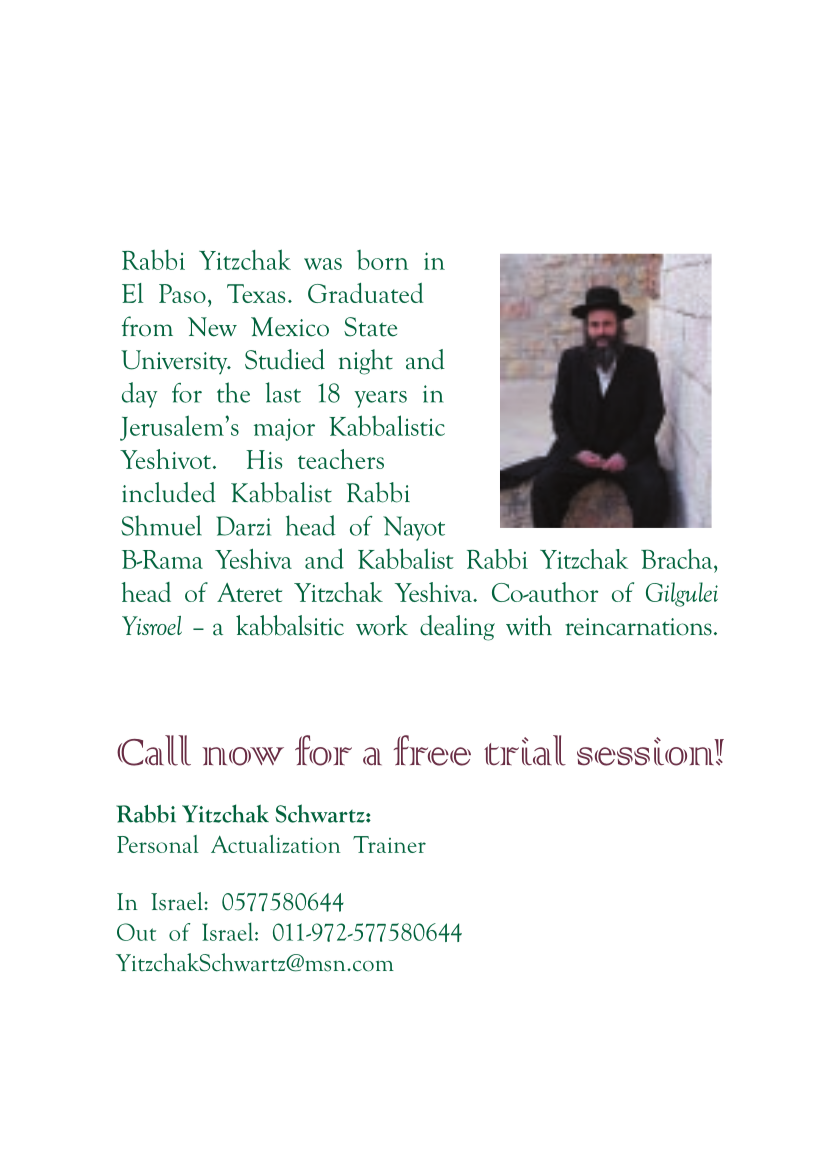 The width and height of the page is (825, 1166). I want to click on Paso, so click(182, 293).
